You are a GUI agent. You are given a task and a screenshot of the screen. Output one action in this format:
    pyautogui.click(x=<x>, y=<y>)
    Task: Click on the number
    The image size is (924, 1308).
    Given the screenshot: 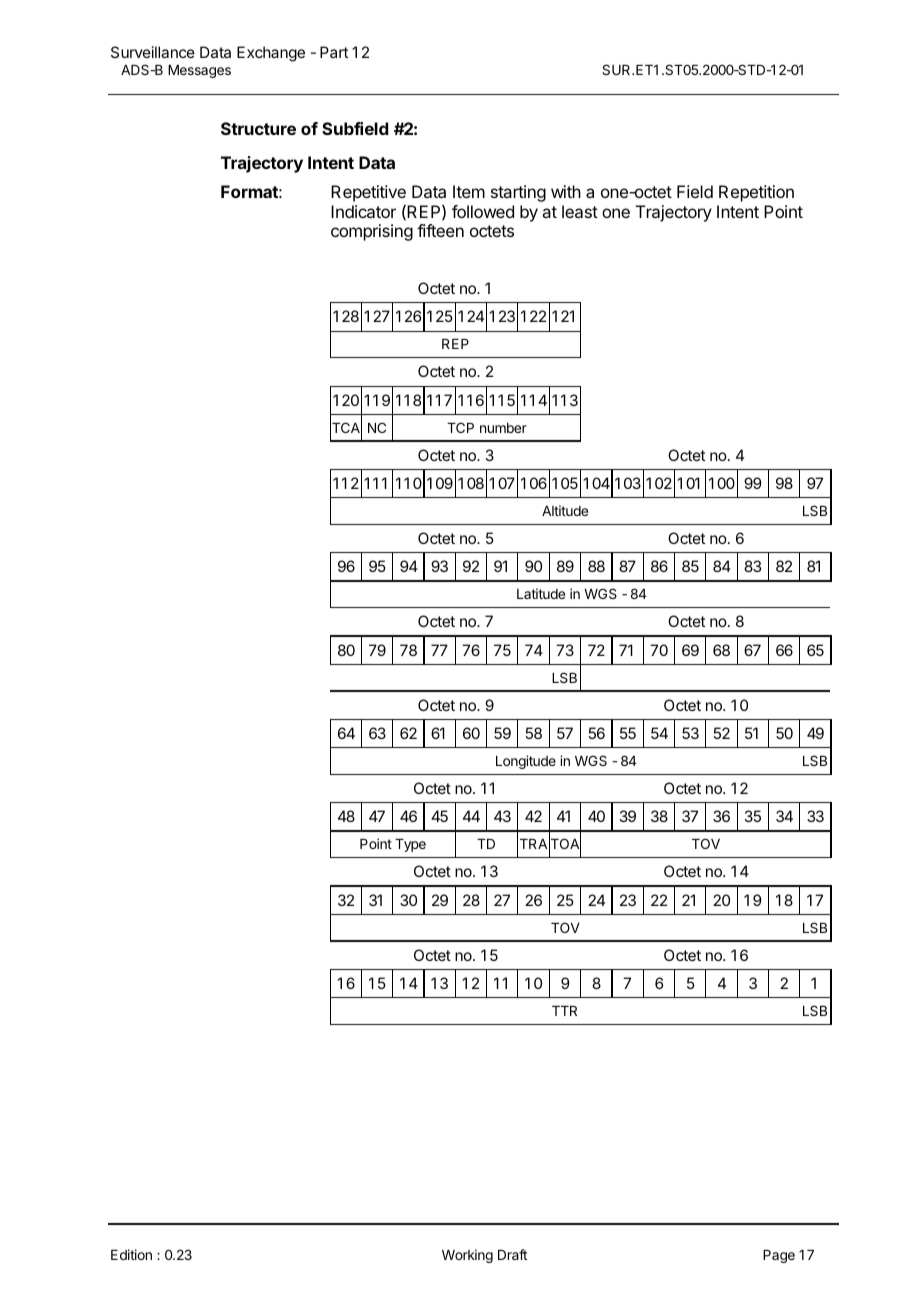 What is the action you would take?
    pyautogui.click(x=503, y=428)
